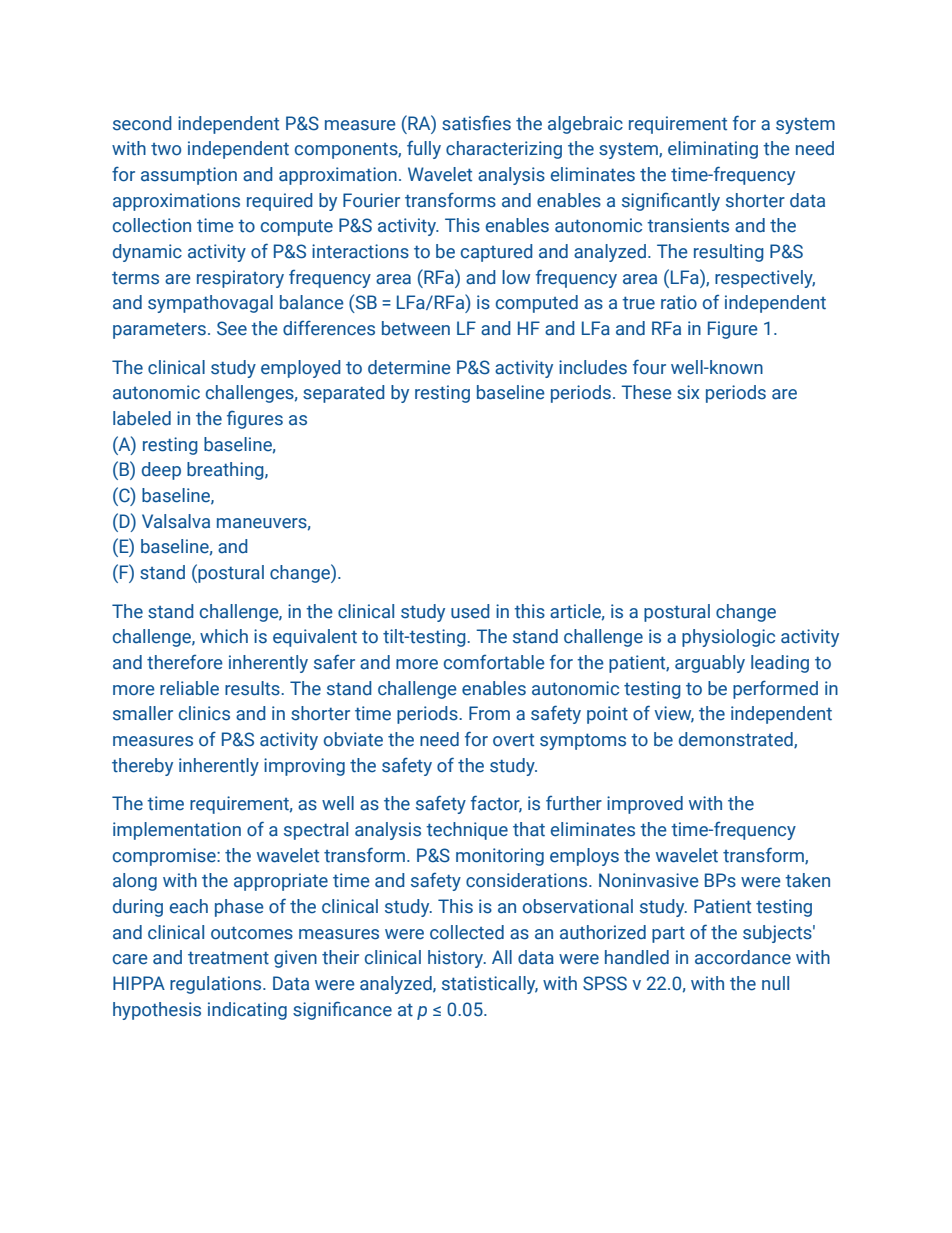 Image resolution: width=952 pixels, height=1233 pixels. What do you see at coordinates (713, 150) in the screenshot?
I see `eliminating` at bounding box center [713, 150].
